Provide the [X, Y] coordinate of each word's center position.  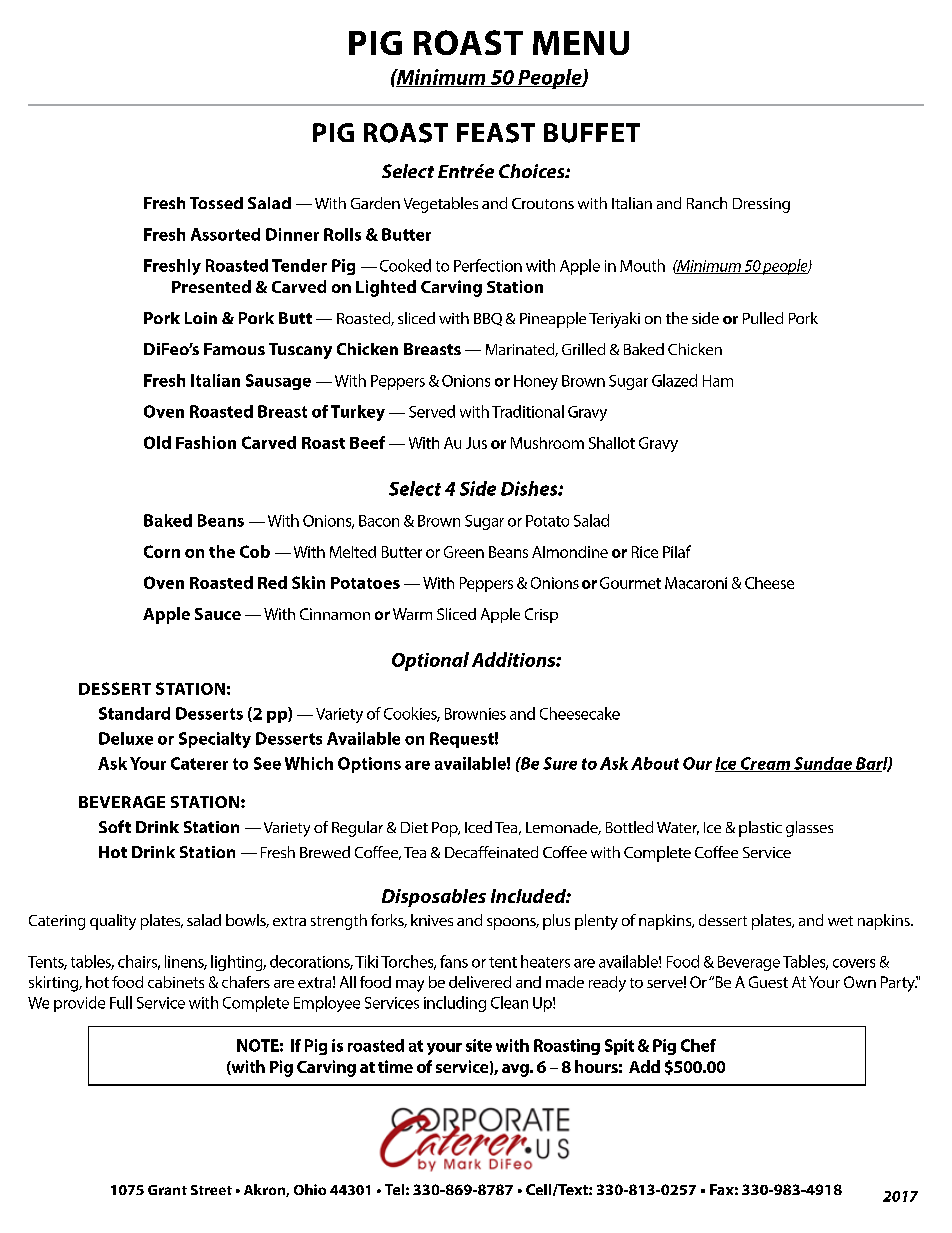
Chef [698, 1045]
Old [157, 442]
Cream [765, 764]
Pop [446, 829]
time [395, 1066]
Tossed [216, 203]
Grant [167, 1190]
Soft [115, 826]
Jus [476, 443]
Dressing [761, 205]
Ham [718, 381]
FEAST [496, 133]
